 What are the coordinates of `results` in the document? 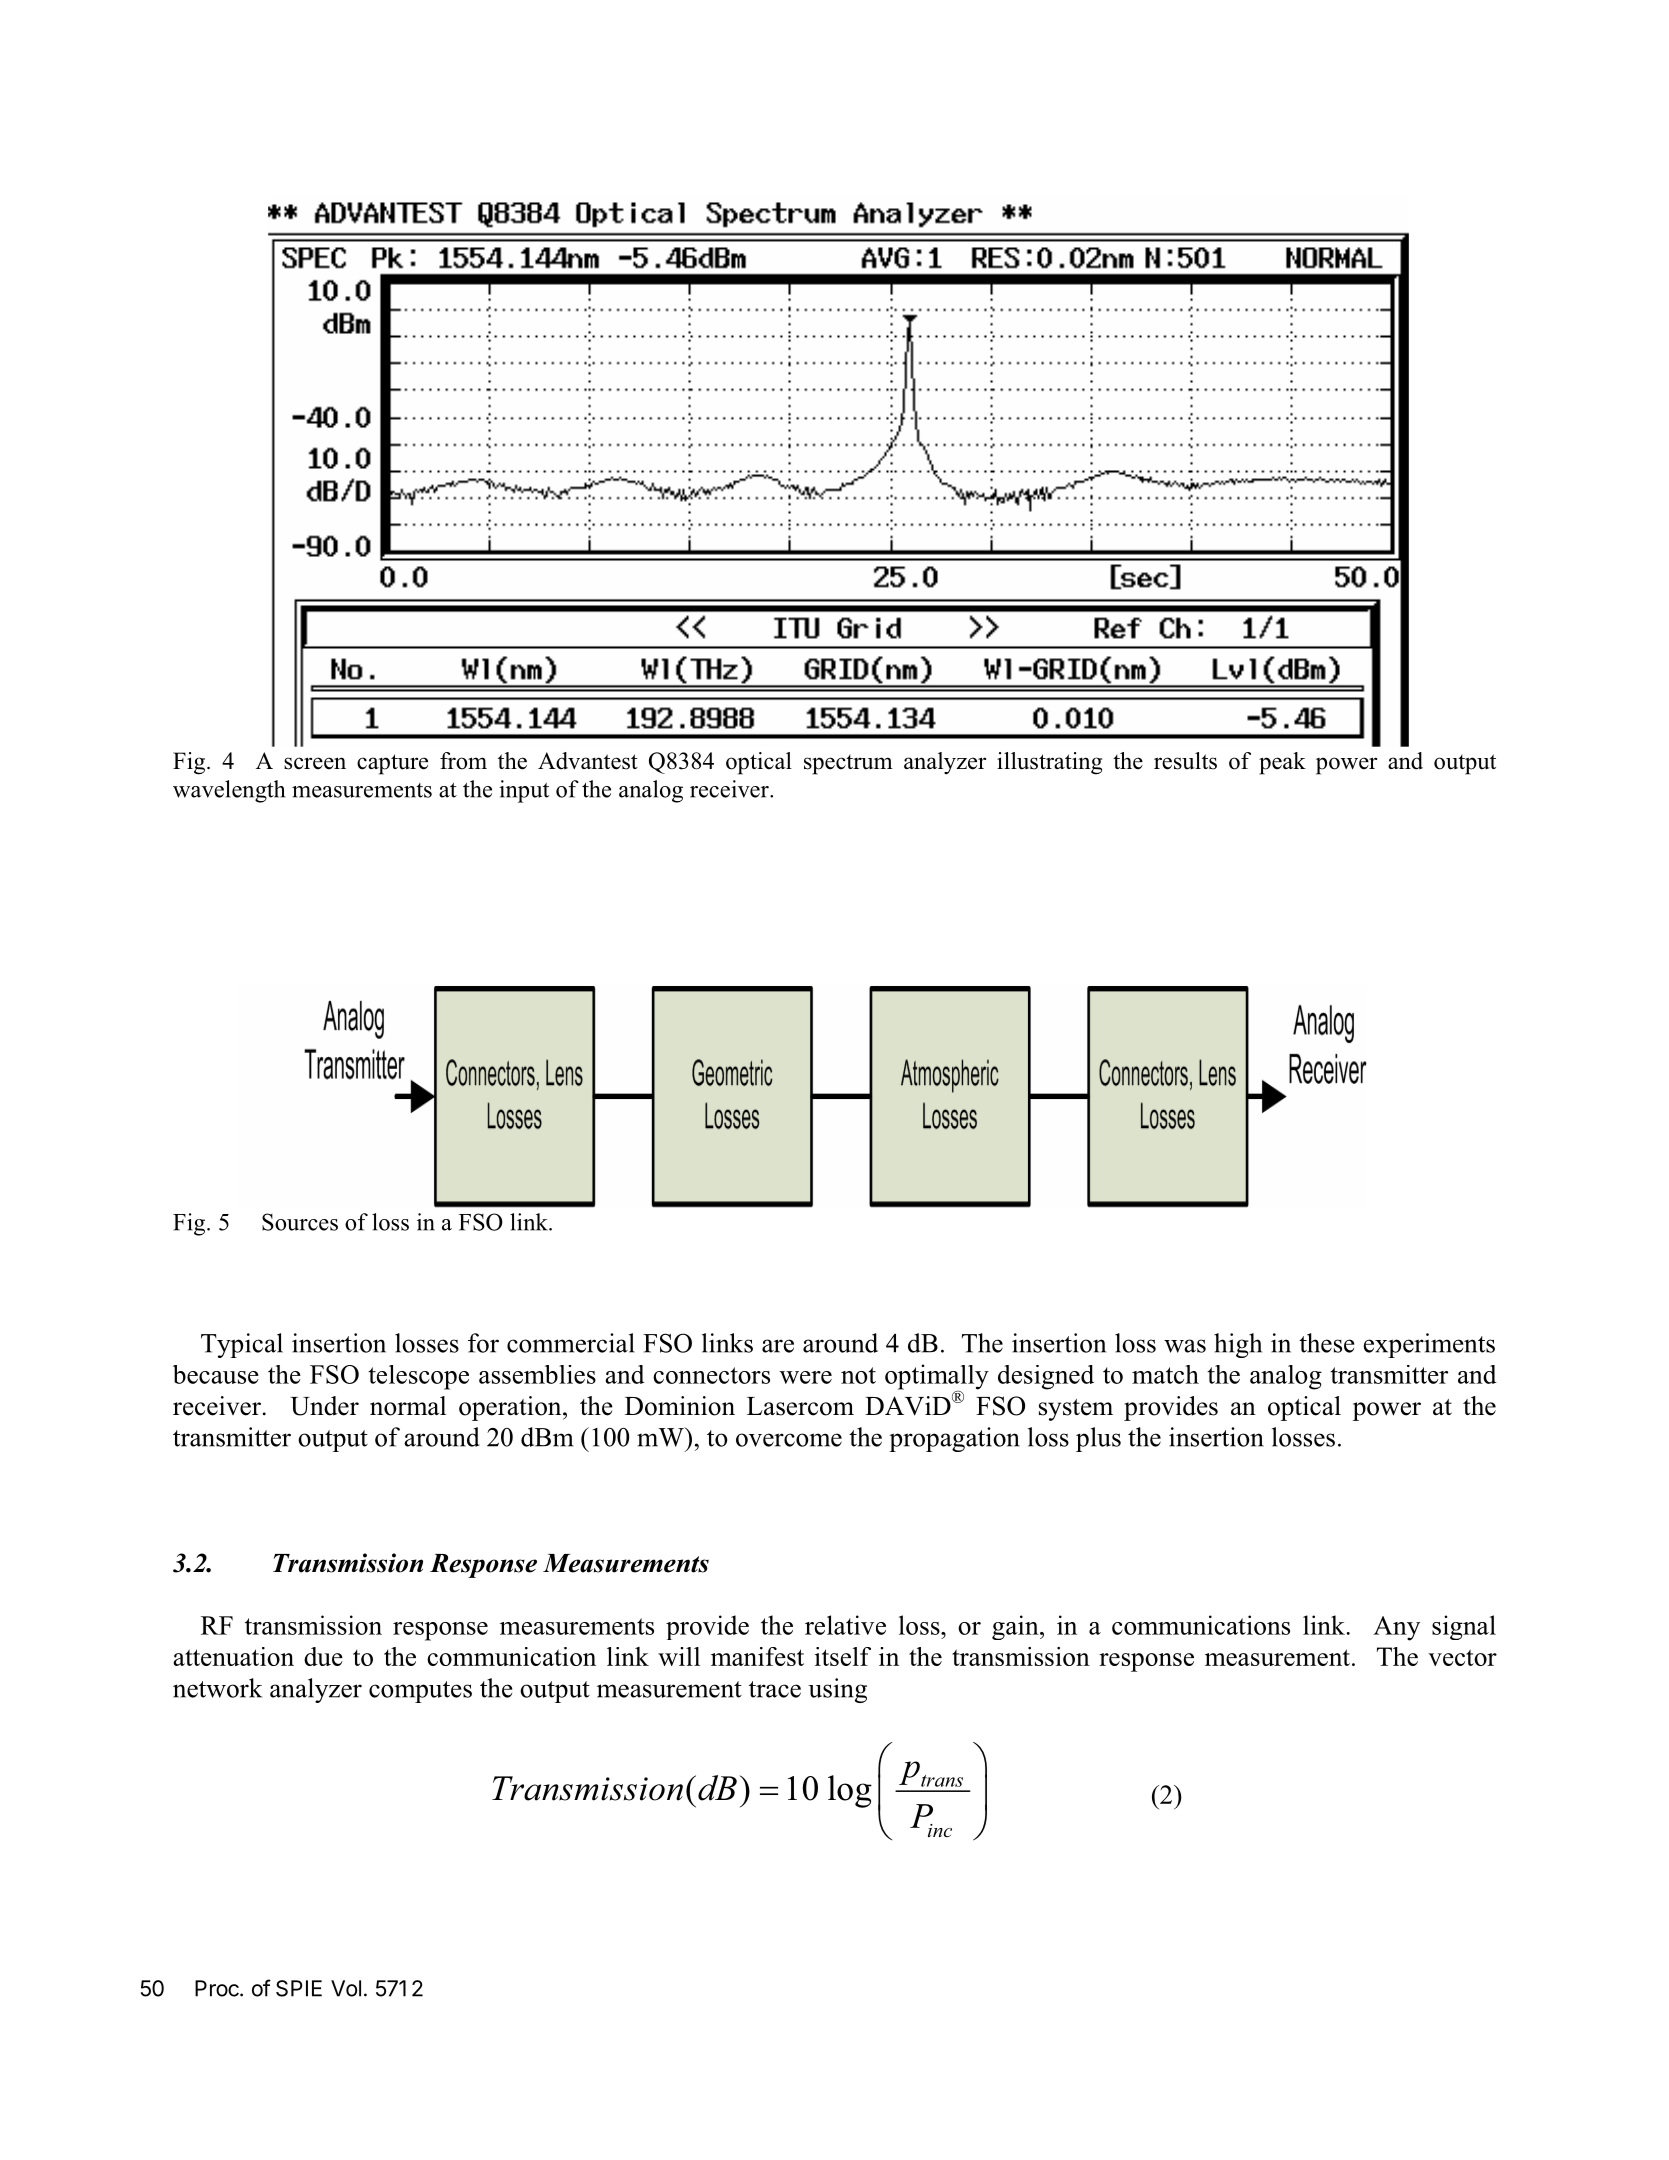 It's located at (1185, 761).
